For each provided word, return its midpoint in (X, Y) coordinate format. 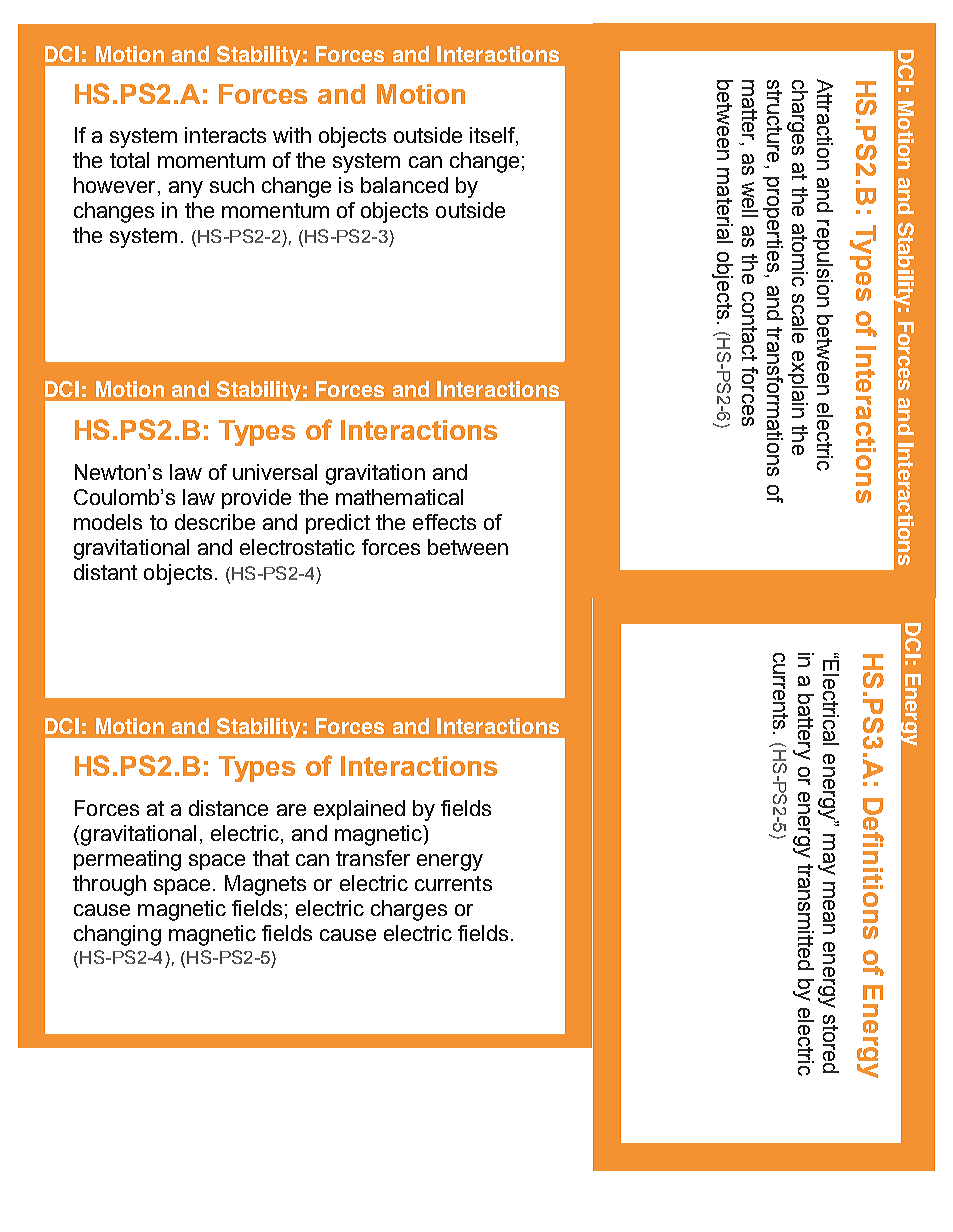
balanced (404, 185)
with (292, 135)
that (271, 858)
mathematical (399, 497)
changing (117, 935)
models (108, 522)
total (129, 160)
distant (105, 572)
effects (444, 522)
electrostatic (297, 547)
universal (275, 472)
